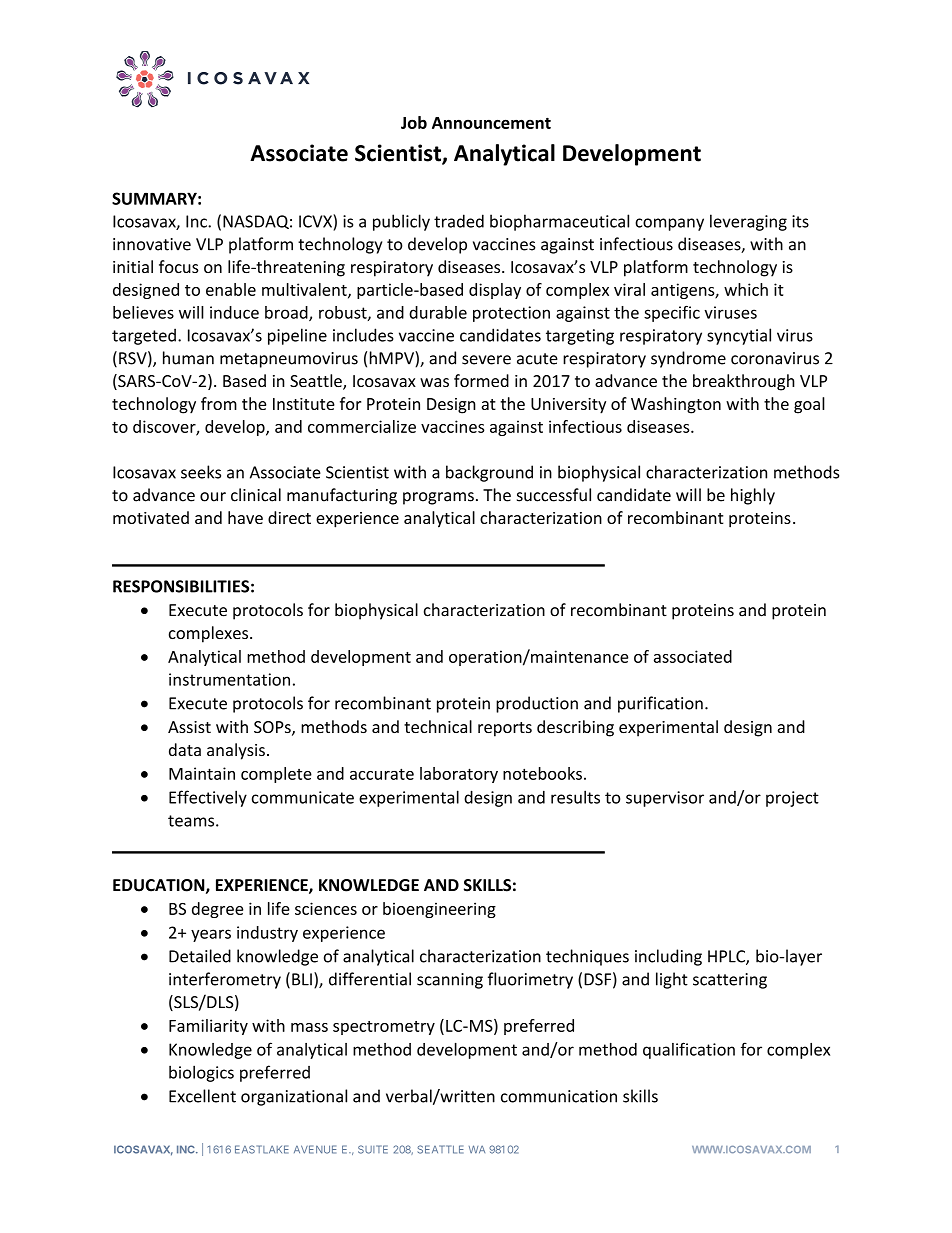 The image size is (952, 1233). I want to click on innovative, so click(152, 244).
